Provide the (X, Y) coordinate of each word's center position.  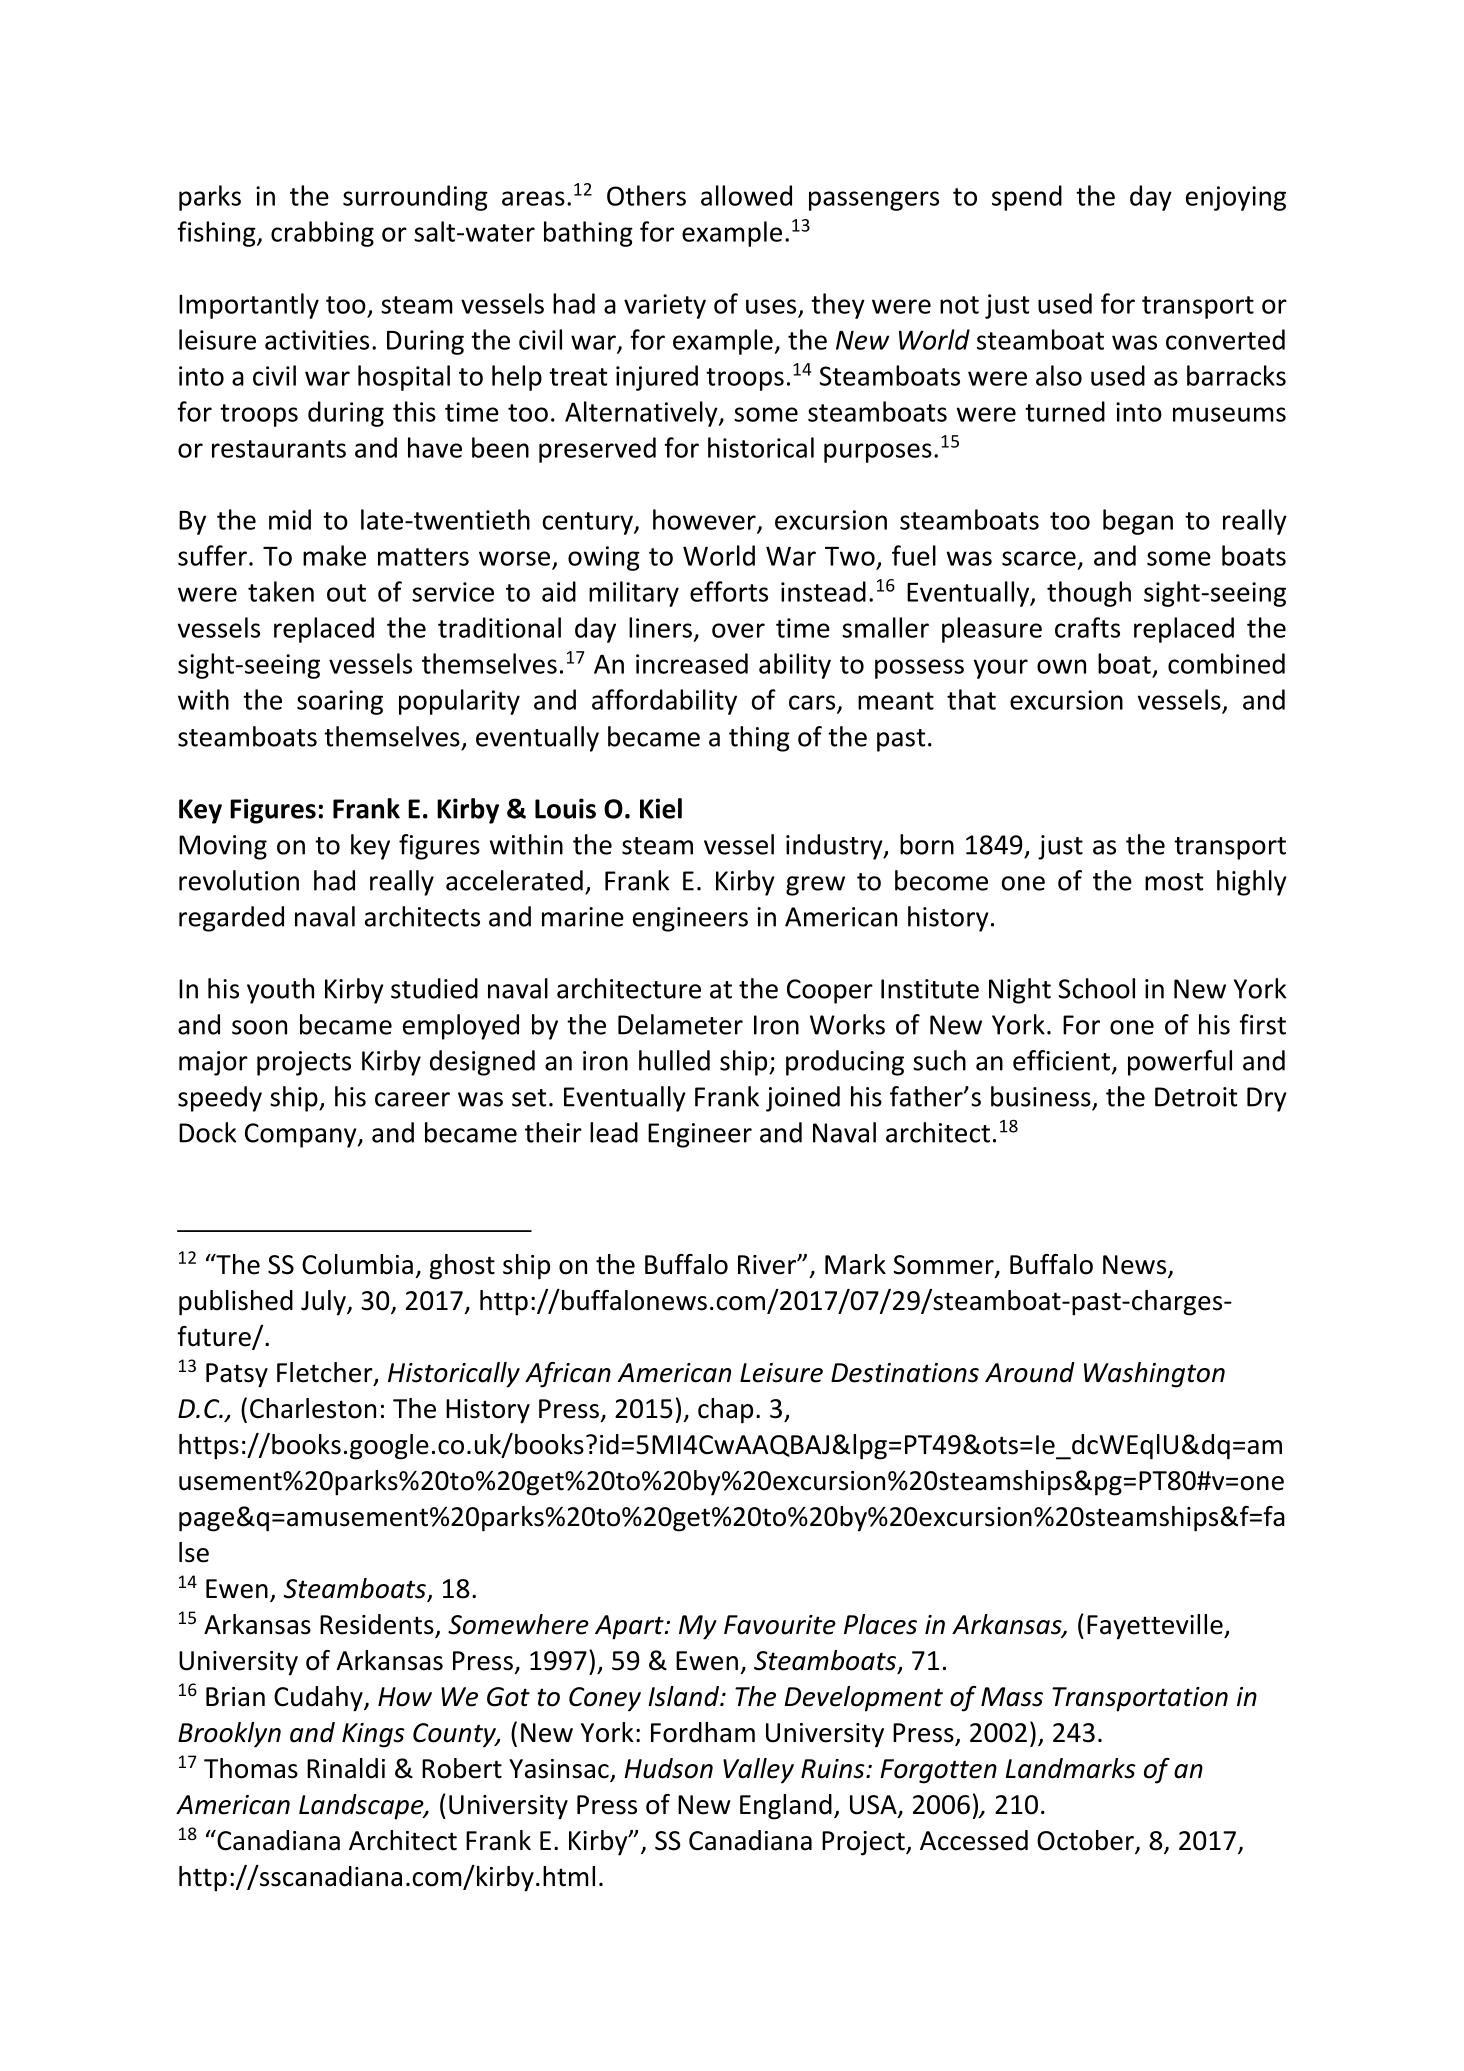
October (1086, 1841)
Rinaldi (346, 1768)
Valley (758, 1771)
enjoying (1236, 198)
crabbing (322, 234)
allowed (746, 195)
